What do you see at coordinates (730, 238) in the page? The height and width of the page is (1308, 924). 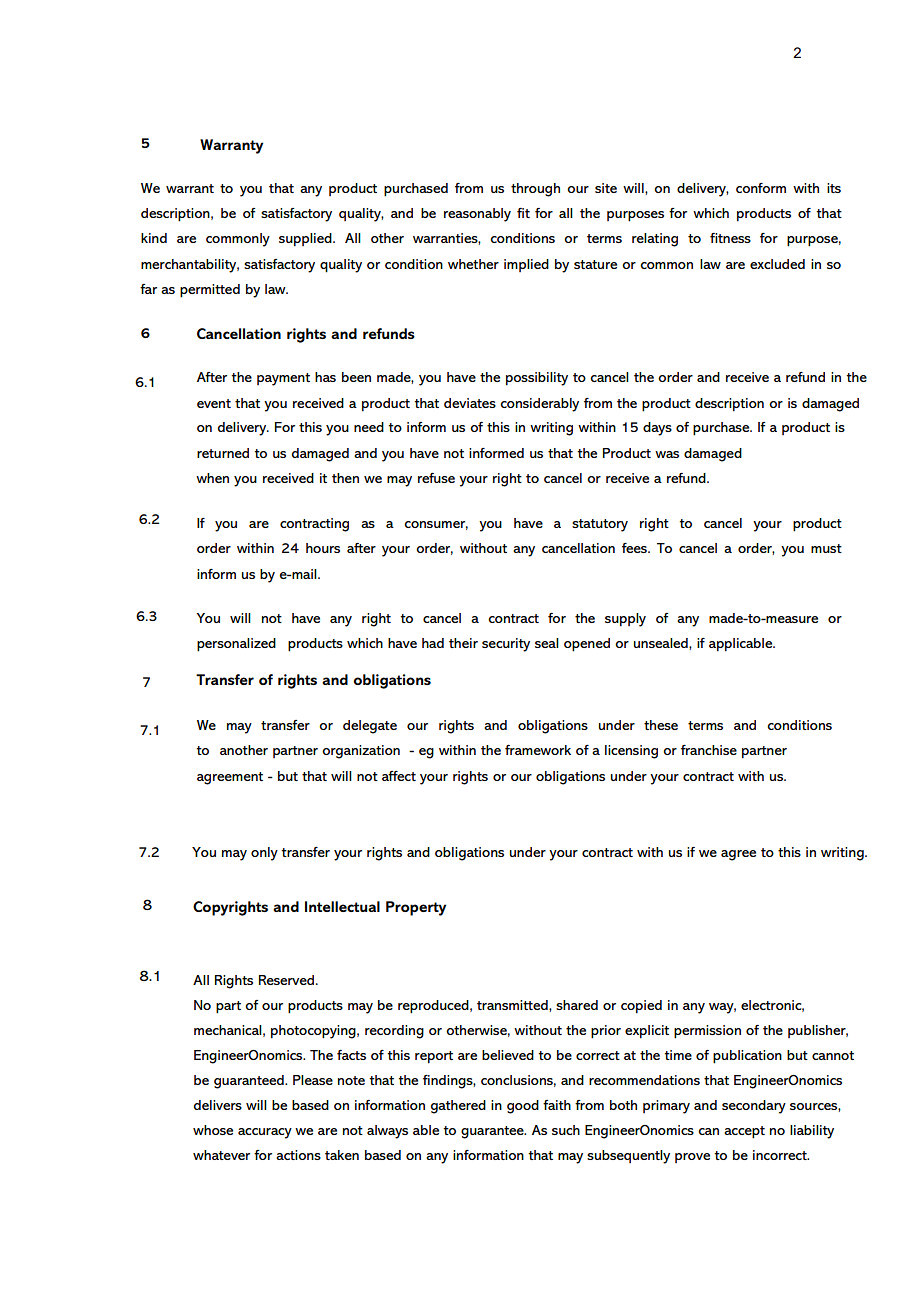 I see `fitness` at bounding box center [730, 238].
